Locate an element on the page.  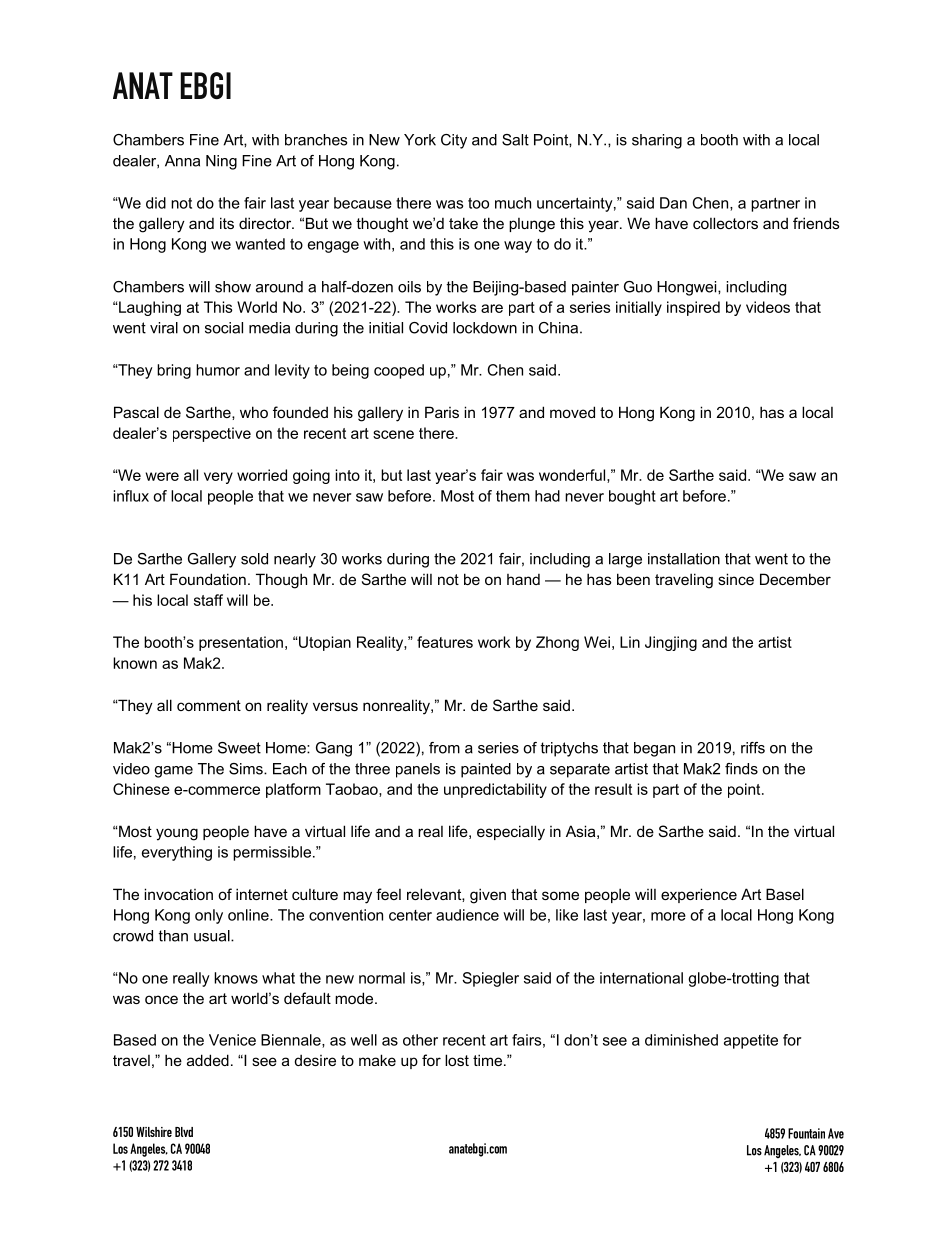
Blvd is located at coordinates (184, 1132).
